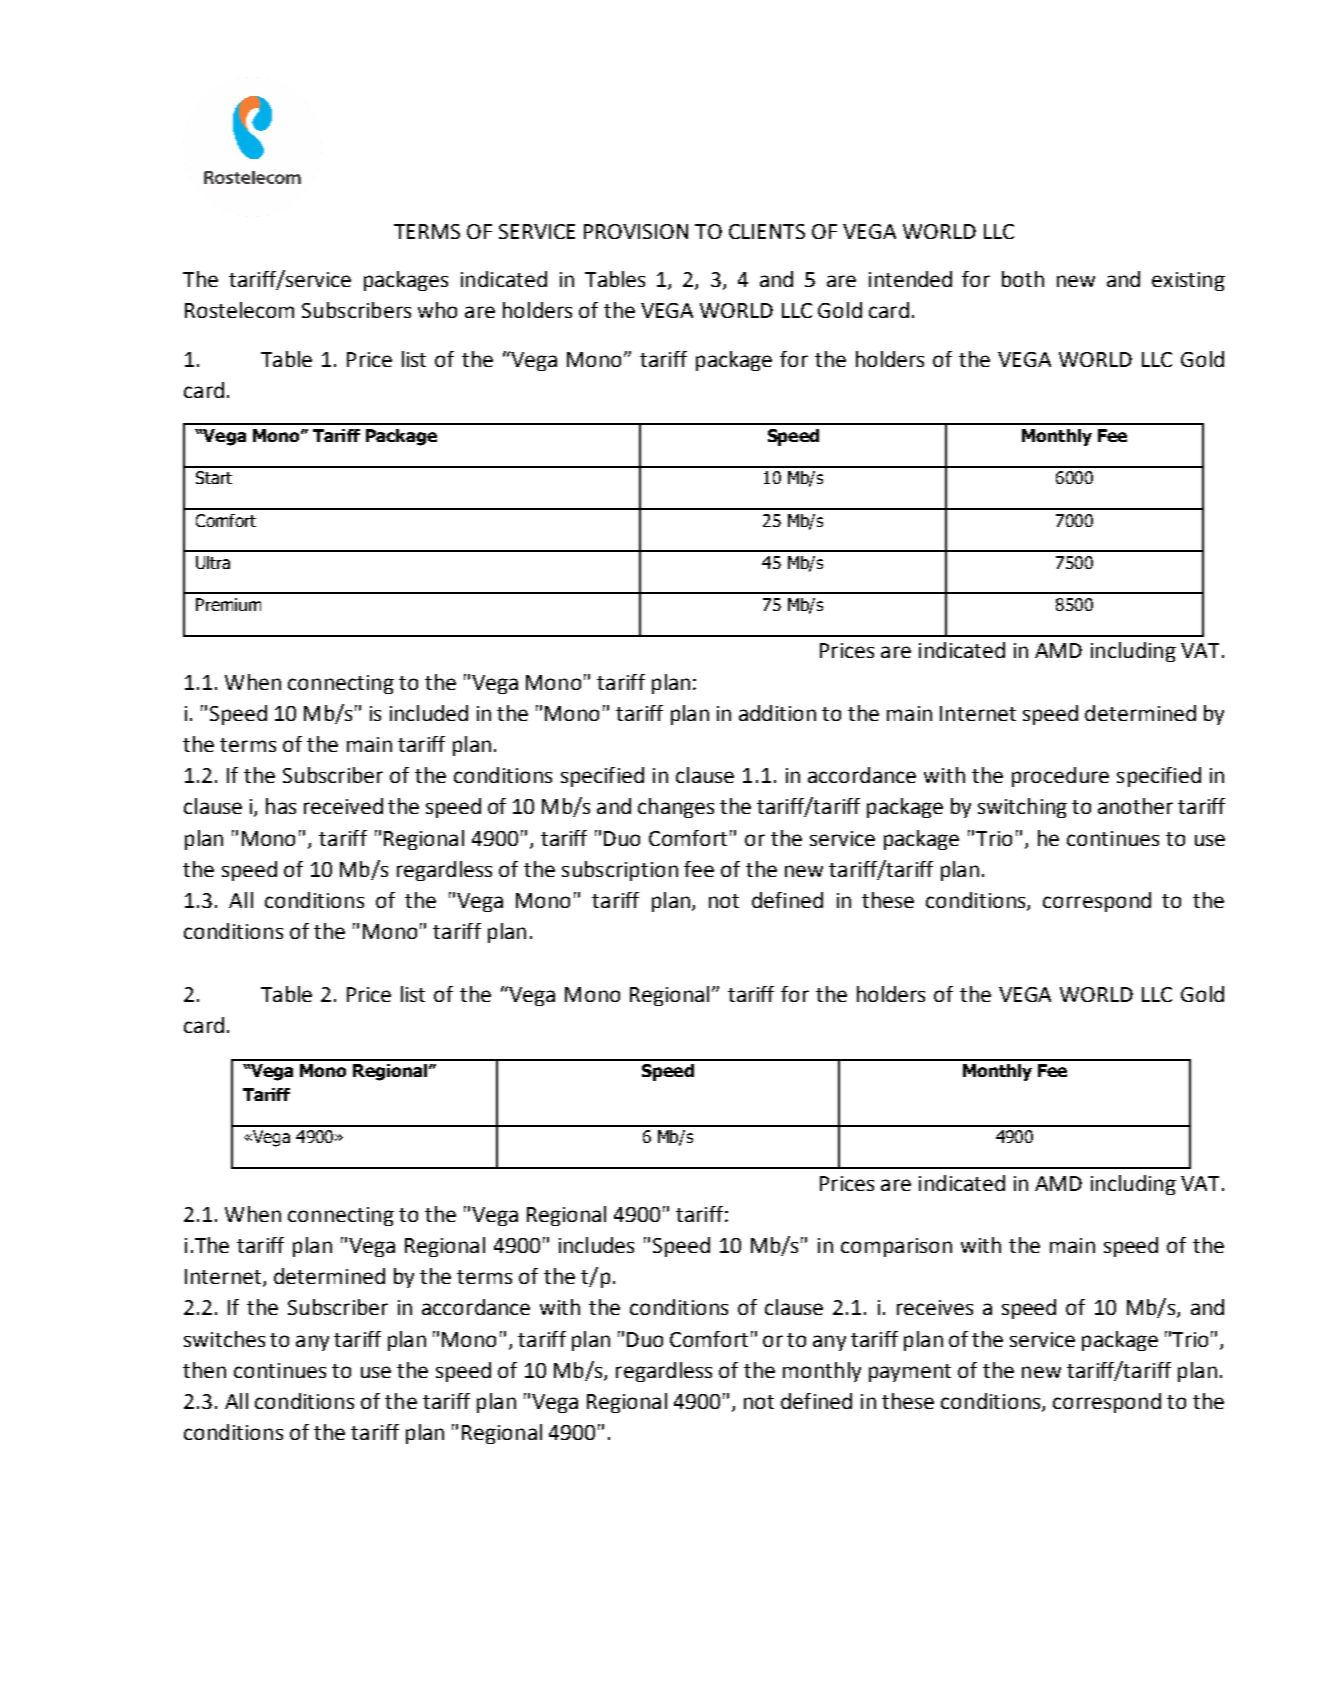 The width and height of the image is (1317, 1705). I want to click on changes, so click(676, 808).
